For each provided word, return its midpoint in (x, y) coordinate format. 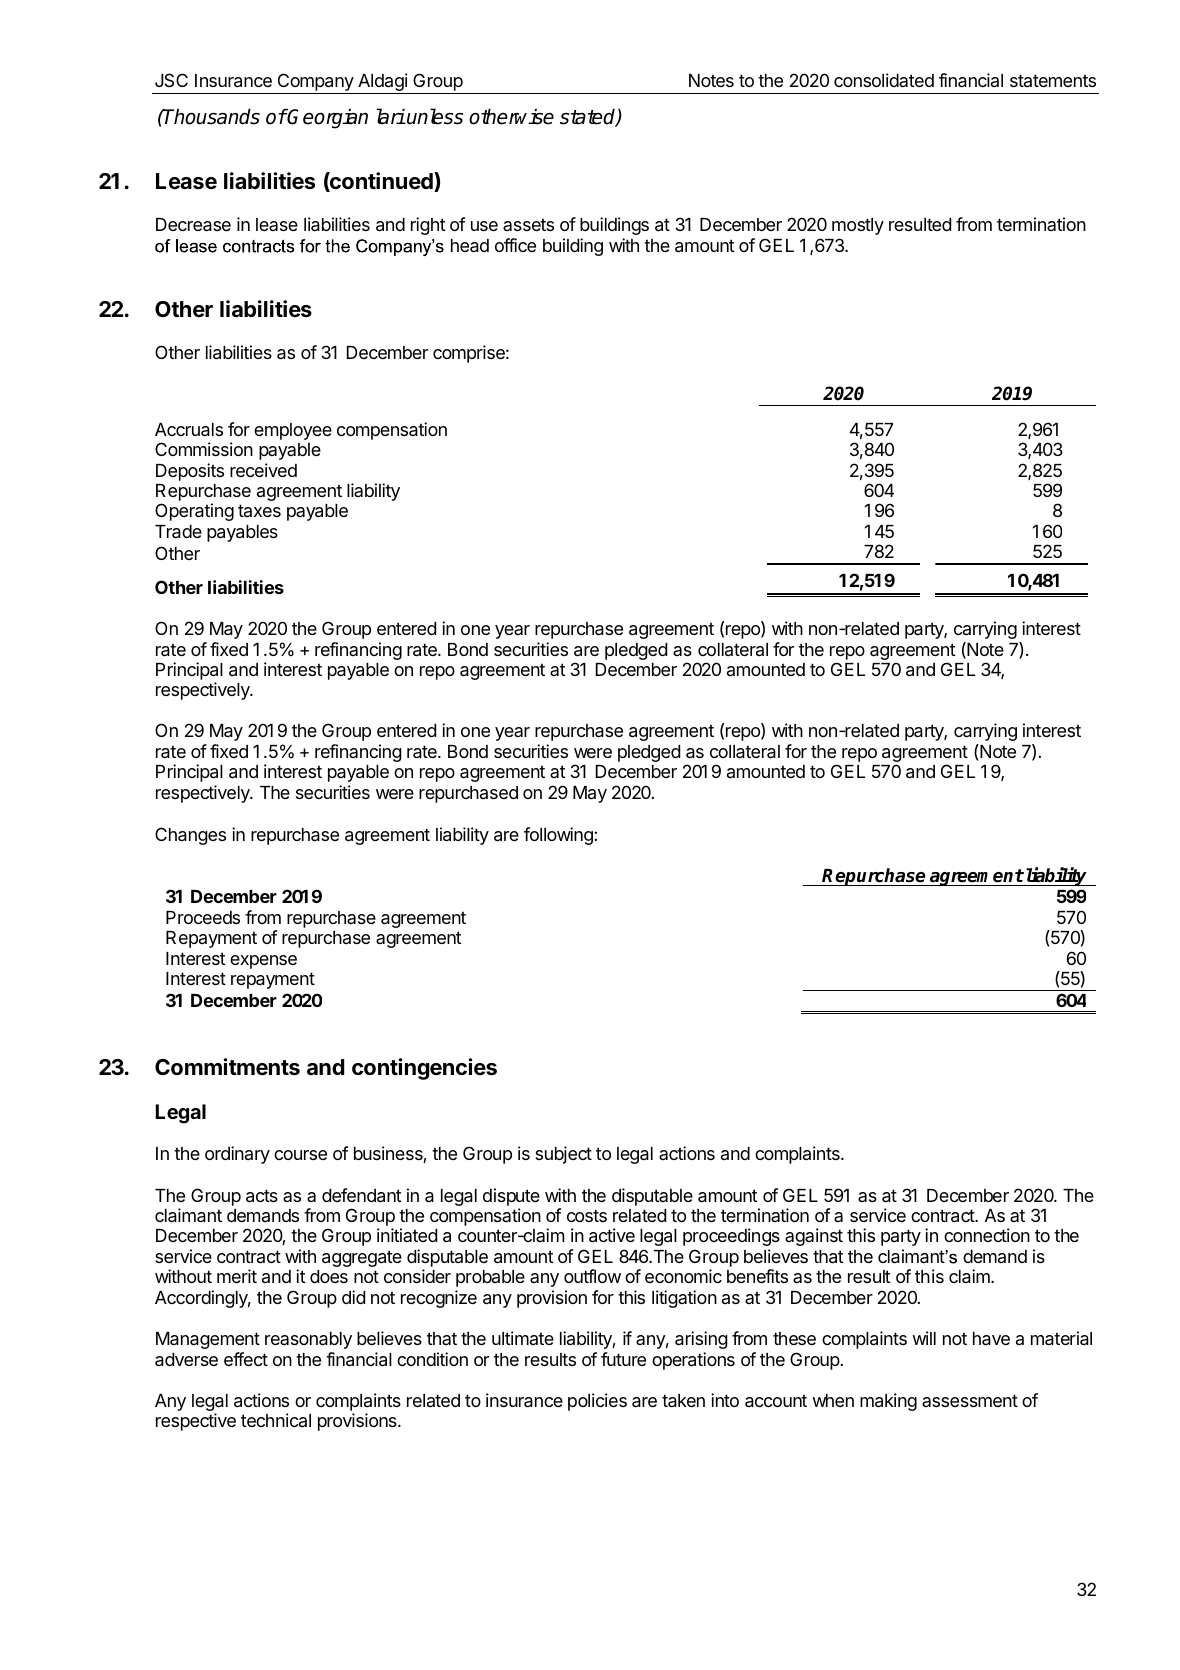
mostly (858, 226)
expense (263, 962)
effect (246, 1359)
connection (987, 1235)
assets (528, 224)
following (559, 836)
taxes (259, 510)
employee (293, 431)
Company (316, 82)
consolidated (884, 80)
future (623, 1359)
